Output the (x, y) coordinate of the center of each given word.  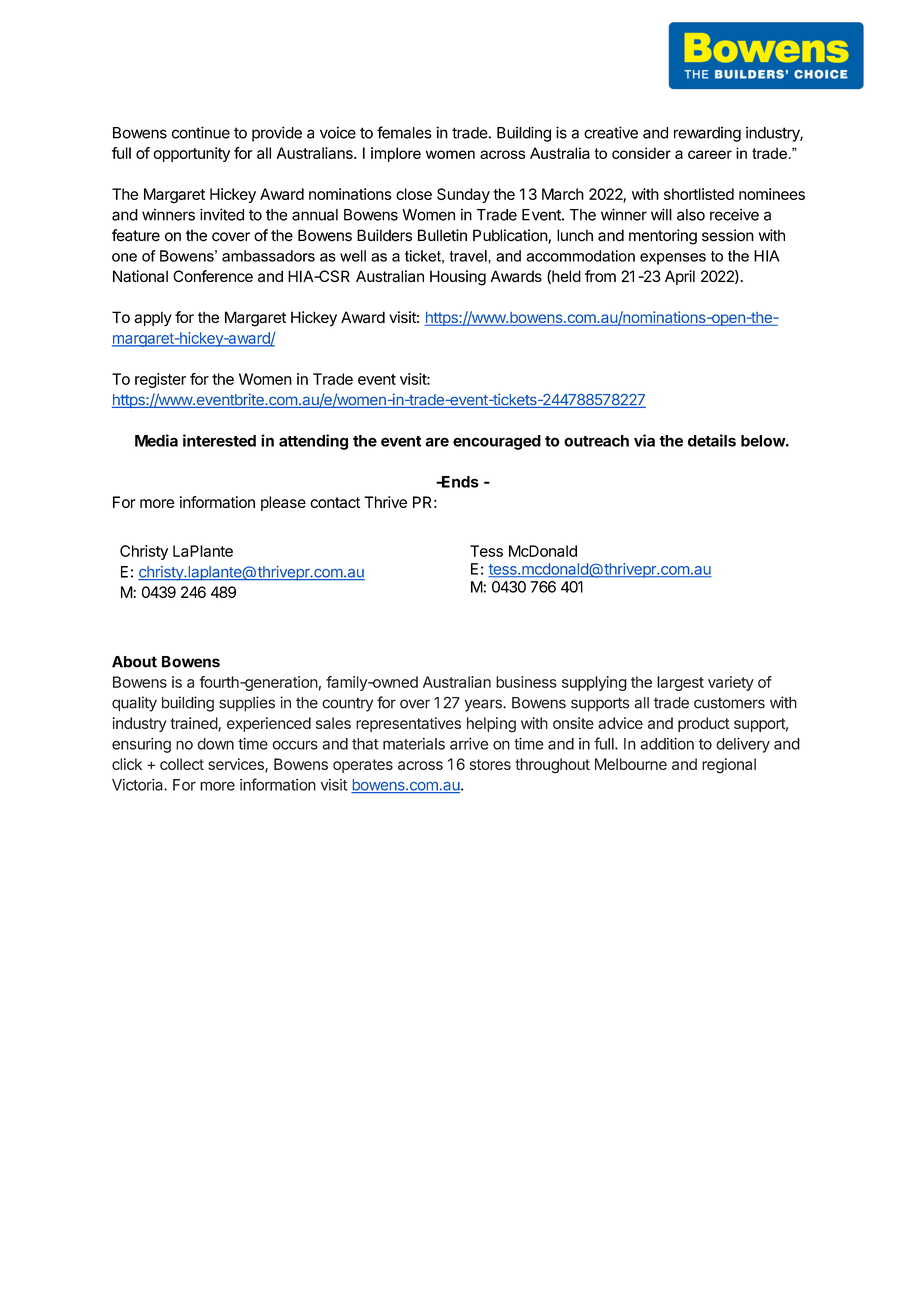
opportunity (191, 154)
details (712, 440)
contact (335, 502)
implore (396, 154)
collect (182, 764)
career (710, 154)
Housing (458, 278)
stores (490, 764)
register (160, 380)
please (283, 503)
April (680, 277)
